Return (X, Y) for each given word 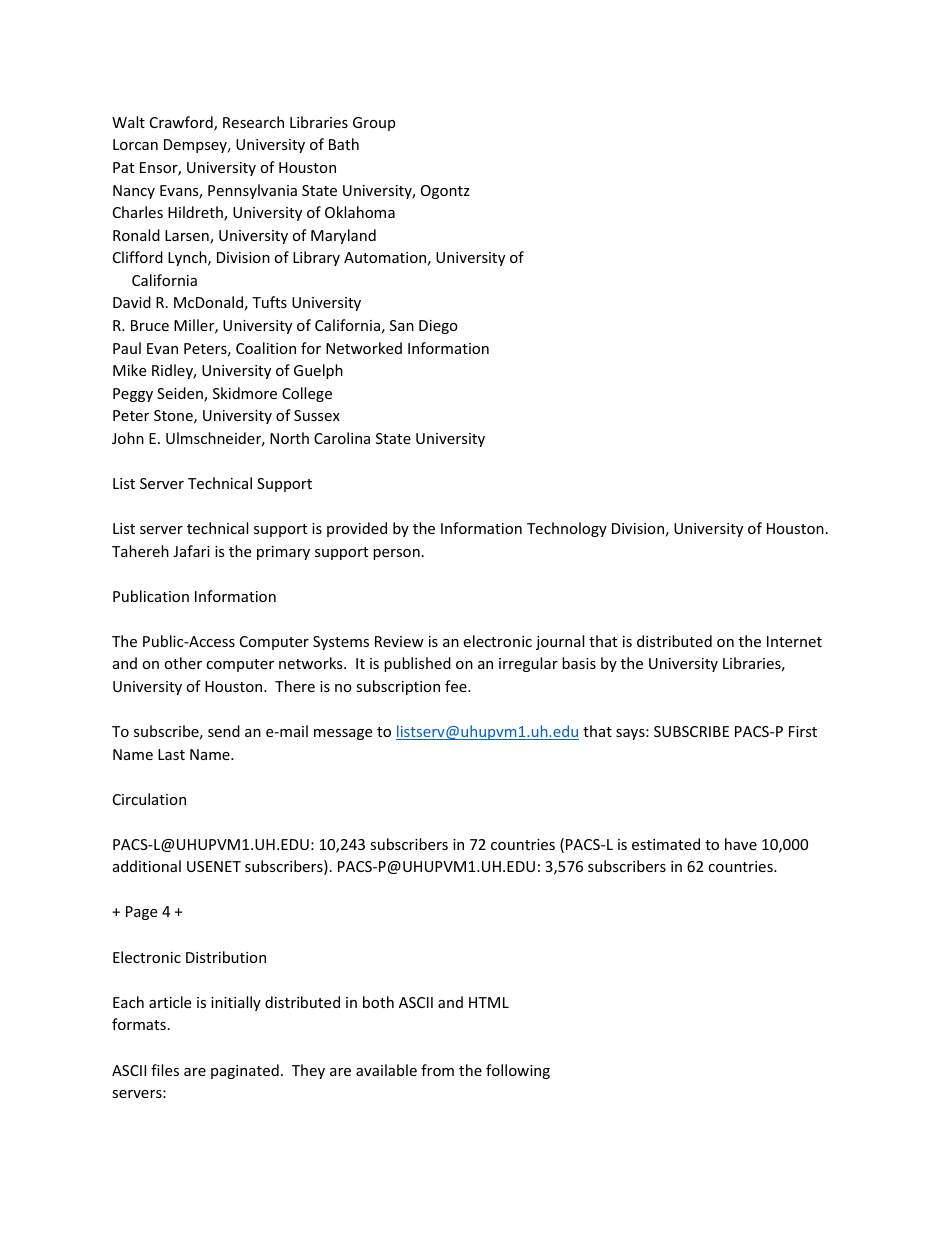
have (741, 844)
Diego (438, 327)
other (183, 663)
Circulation (149, 799)
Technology (567, 529)
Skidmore (245, 393)
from (437, 1070)
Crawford (182, 123)
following (518, 1071)
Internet (794, 641)
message (343, 734)
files (165, 1070)
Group (374, 124)
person (396, 554)
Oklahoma (360, 212)
